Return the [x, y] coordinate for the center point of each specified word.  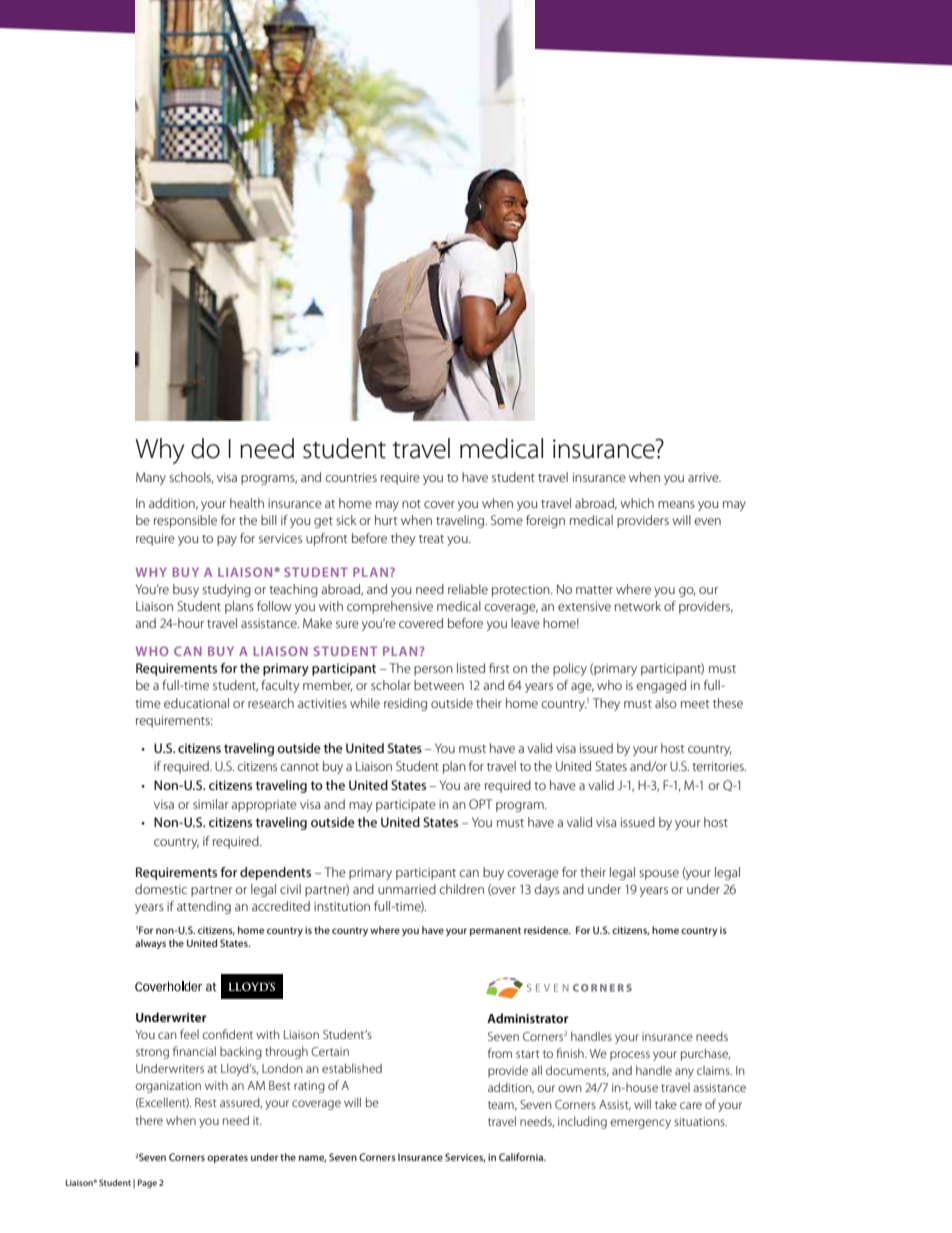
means [676, 504]
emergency [640, 1124]
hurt [386, 520]
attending [204, 907]
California [522, 1157]
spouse [659, 875]
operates [227, 1158]
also [666, 703]
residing [405, 704]
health [247, 503]
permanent [495, 931]
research [271, 703]
